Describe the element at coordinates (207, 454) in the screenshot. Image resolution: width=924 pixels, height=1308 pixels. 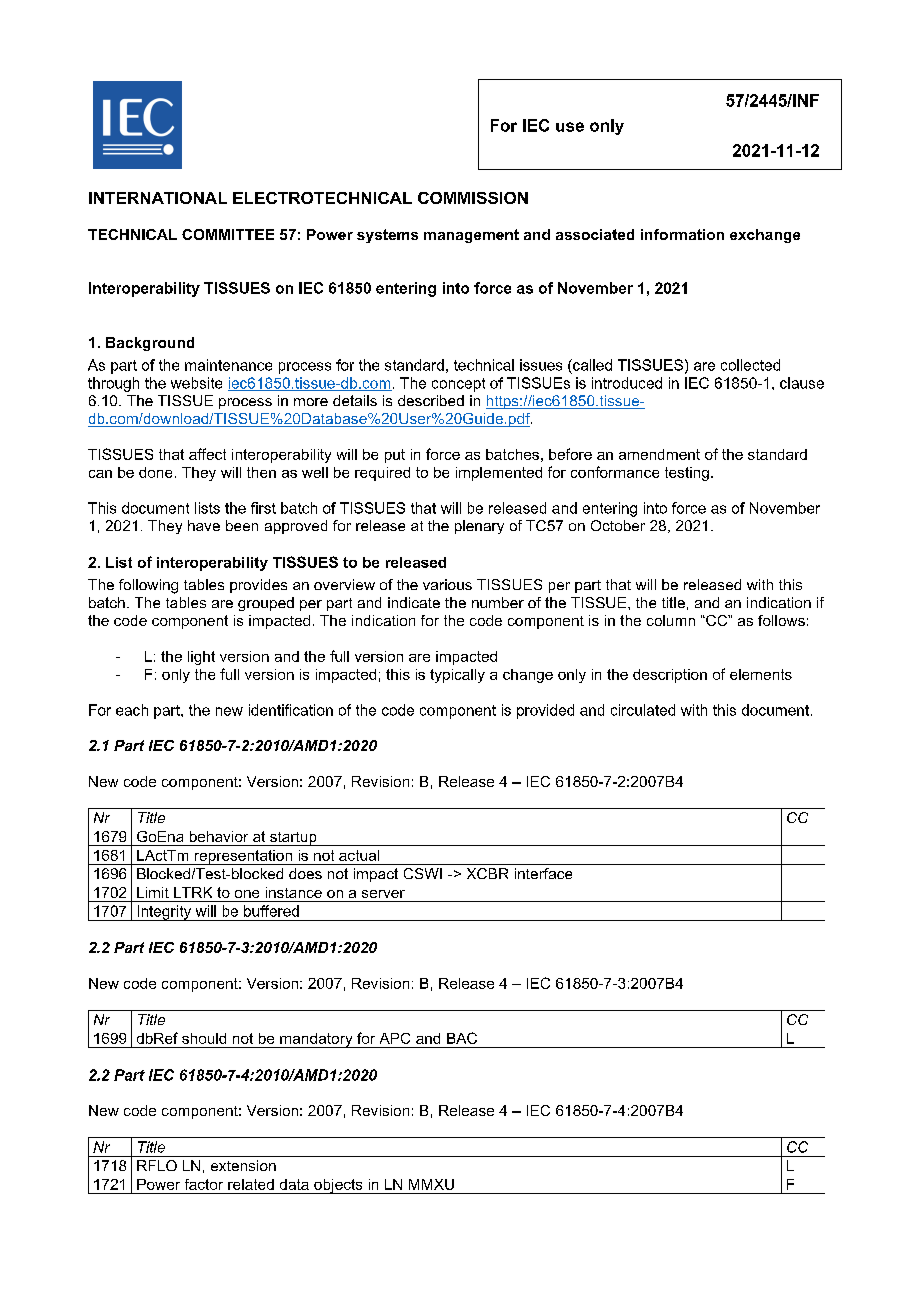
I see `affect` at that location.
